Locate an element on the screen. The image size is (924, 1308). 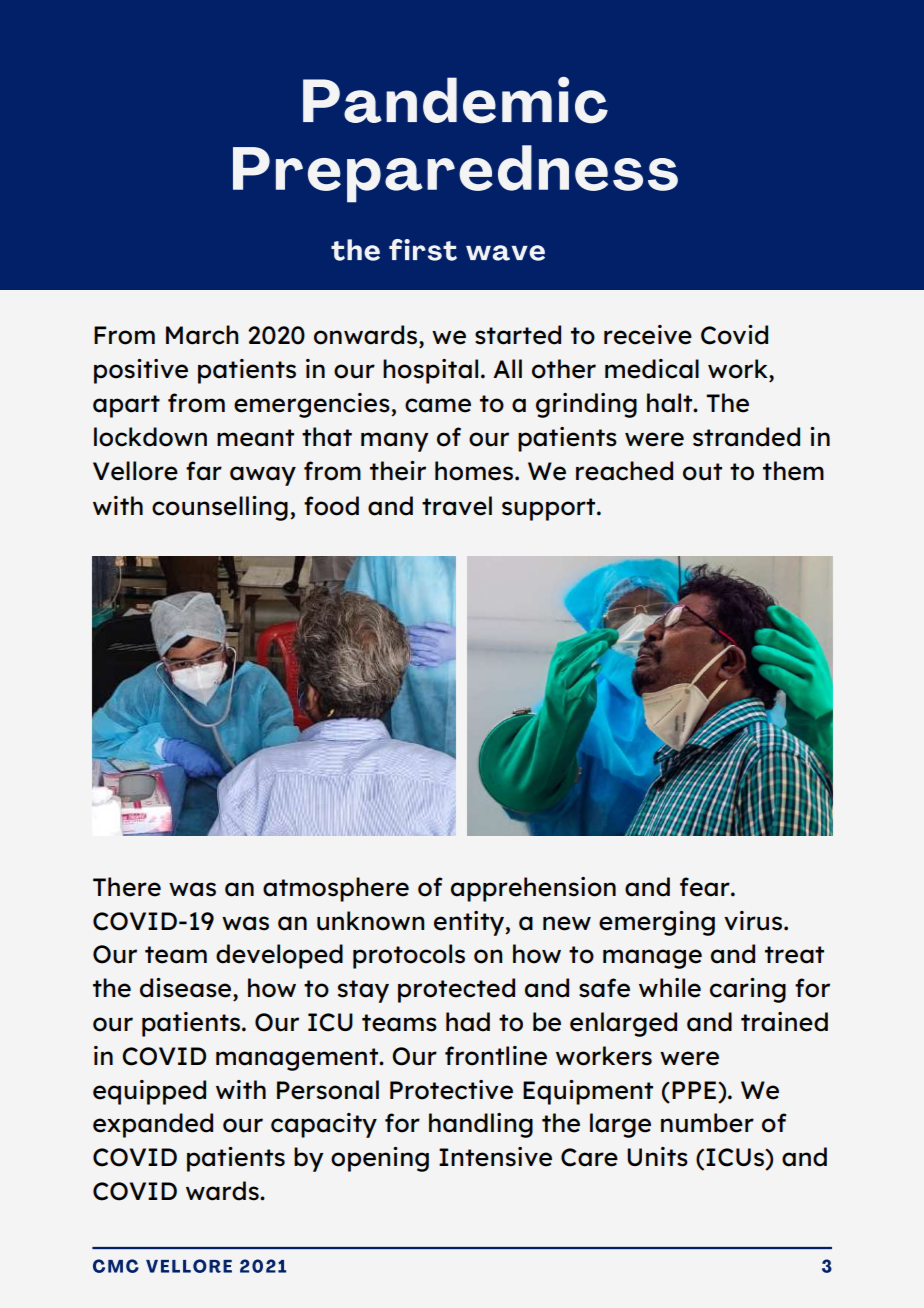
protected is located at coordinates (456, 990).
